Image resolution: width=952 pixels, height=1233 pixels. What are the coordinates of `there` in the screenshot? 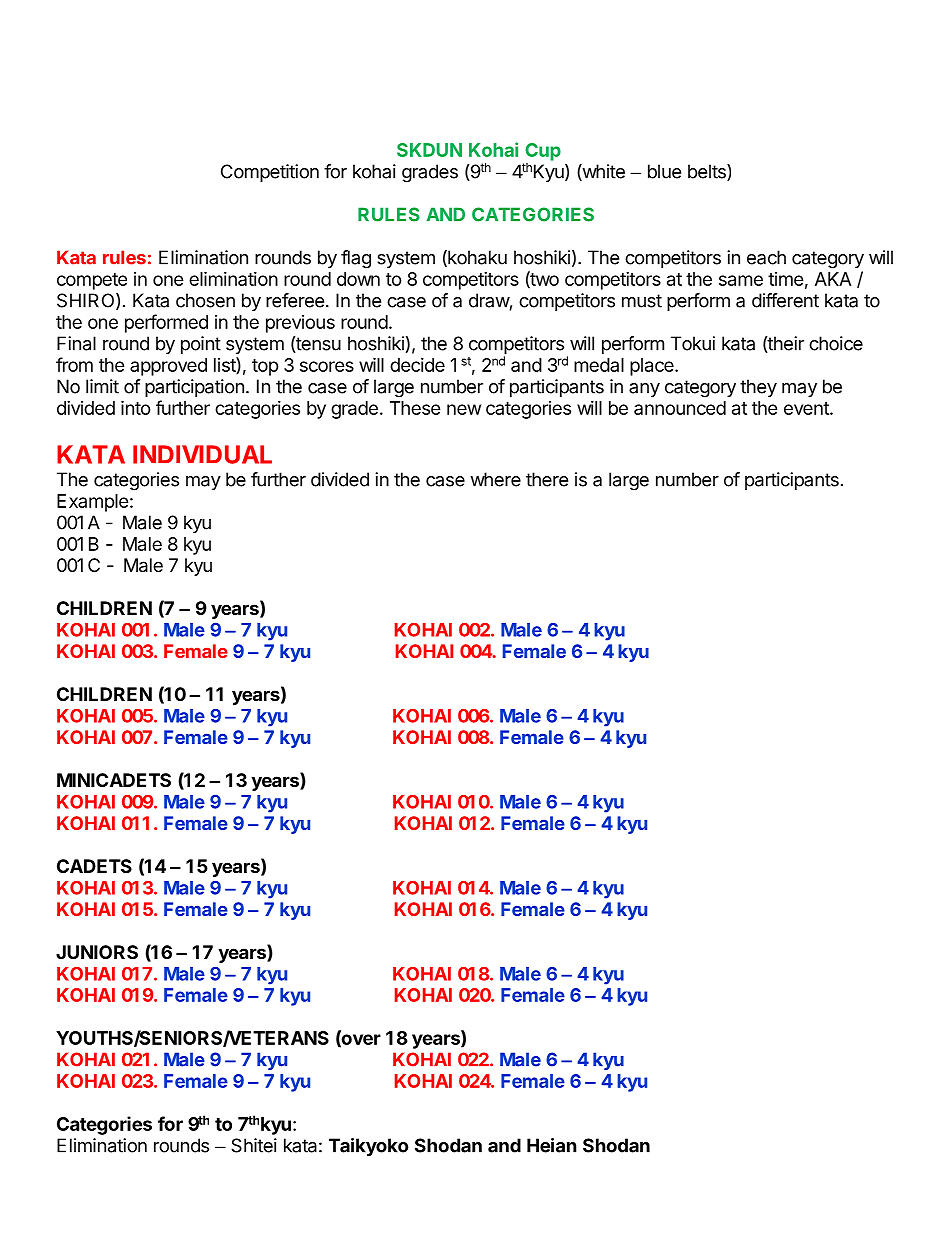 It's located at (547, 479).
